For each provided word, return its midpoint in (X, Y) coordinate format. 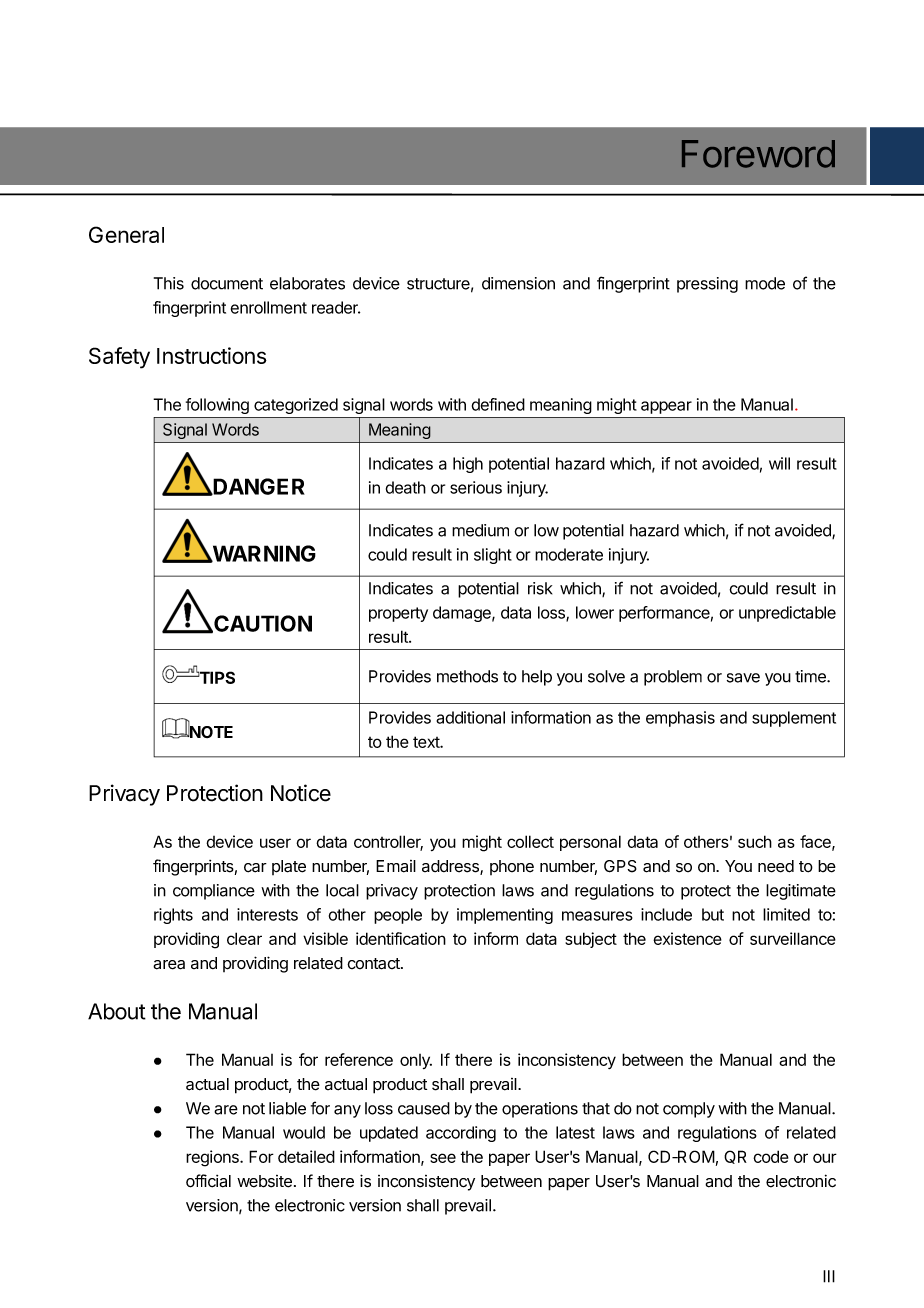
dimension (518, 283)
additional (470, 717)
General (126, 234)
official (208, 1181)
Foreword (758, 154)
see (443, 1158)
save (743, 678)
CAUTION (262, 624)
